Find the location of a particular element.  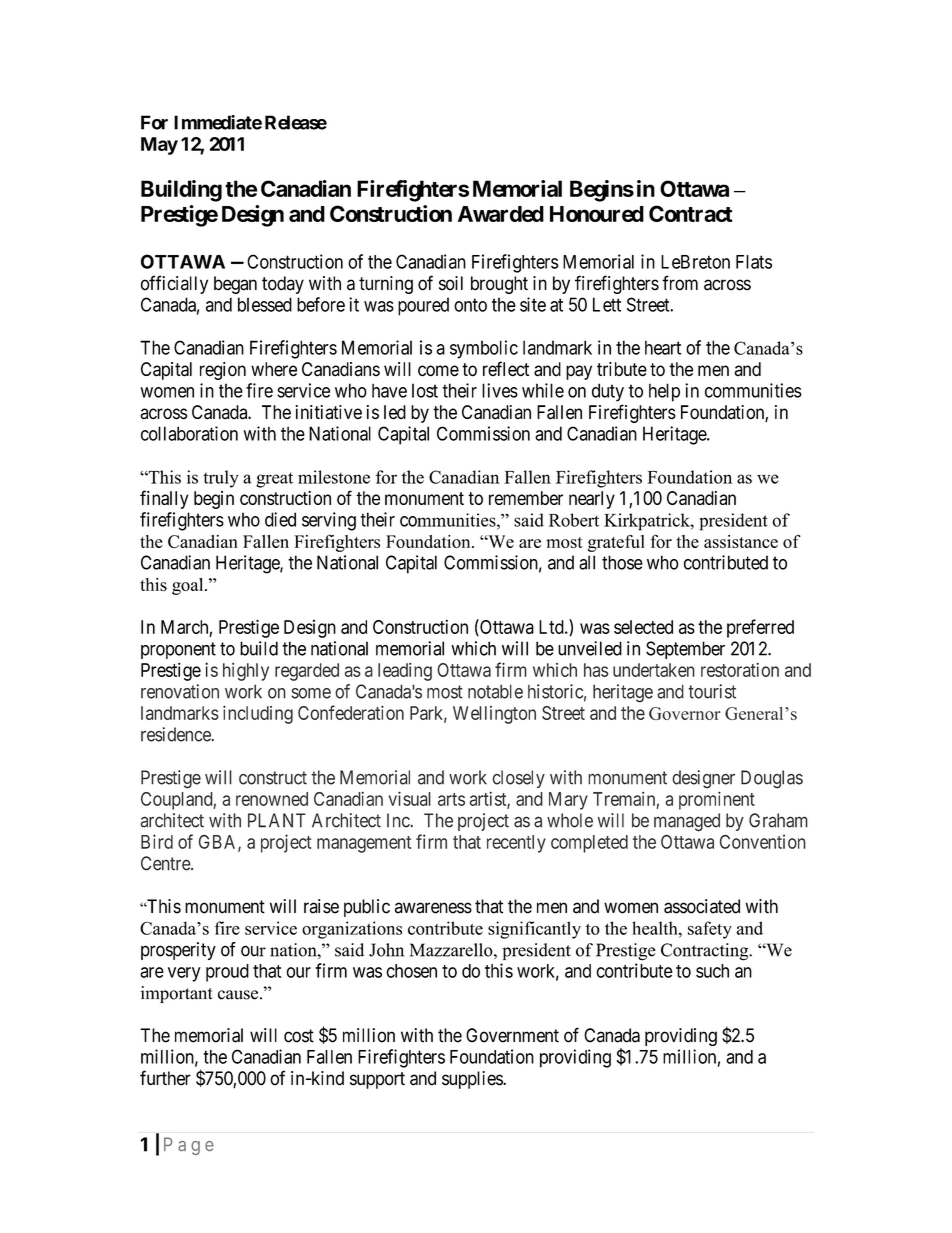

region is located at coordinates (223, 371).
